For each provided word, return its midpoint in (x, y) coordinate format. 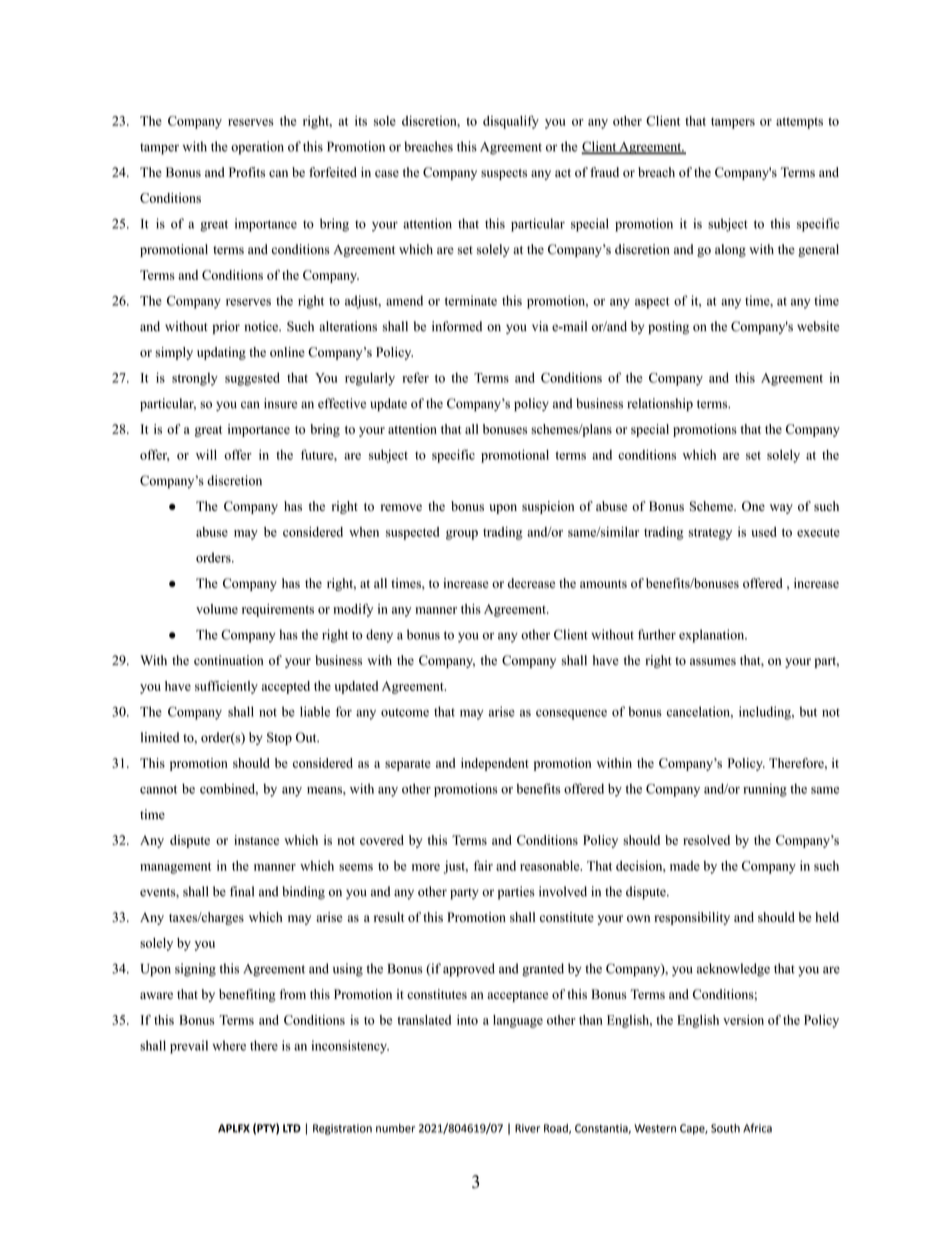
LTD (292, 1128)
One (753, 506)
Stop (279, 738)
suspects (504, 174)
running (765, 790)
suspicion (548, 507)
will (206, 454)
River (527, 1128)
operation (257, 148)
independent (495, 764)
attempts (799, 123)
